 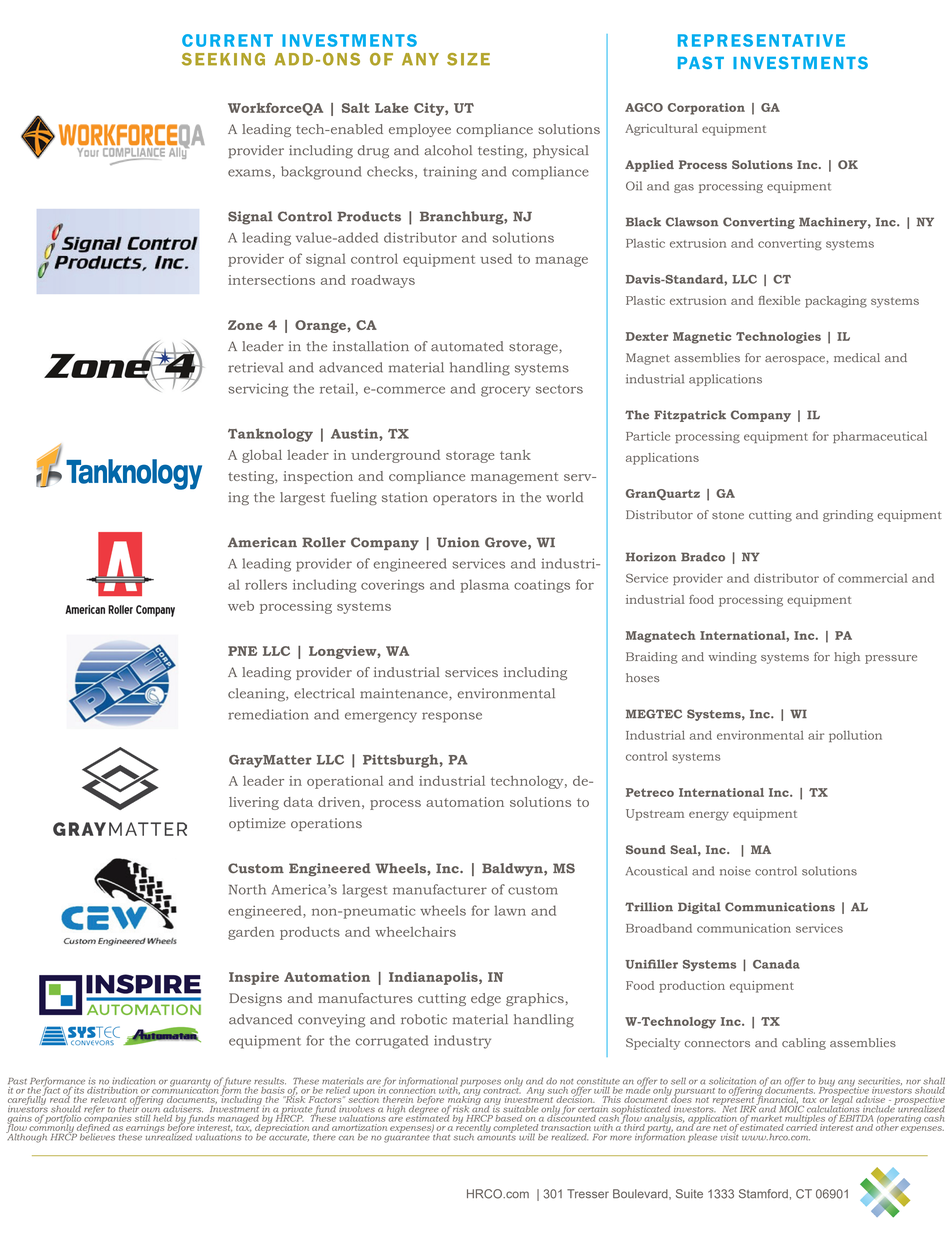 What do you see at coordinates (706, 109) in the screenshot?
I see `Corporation` at bounding box center [706, 109].
